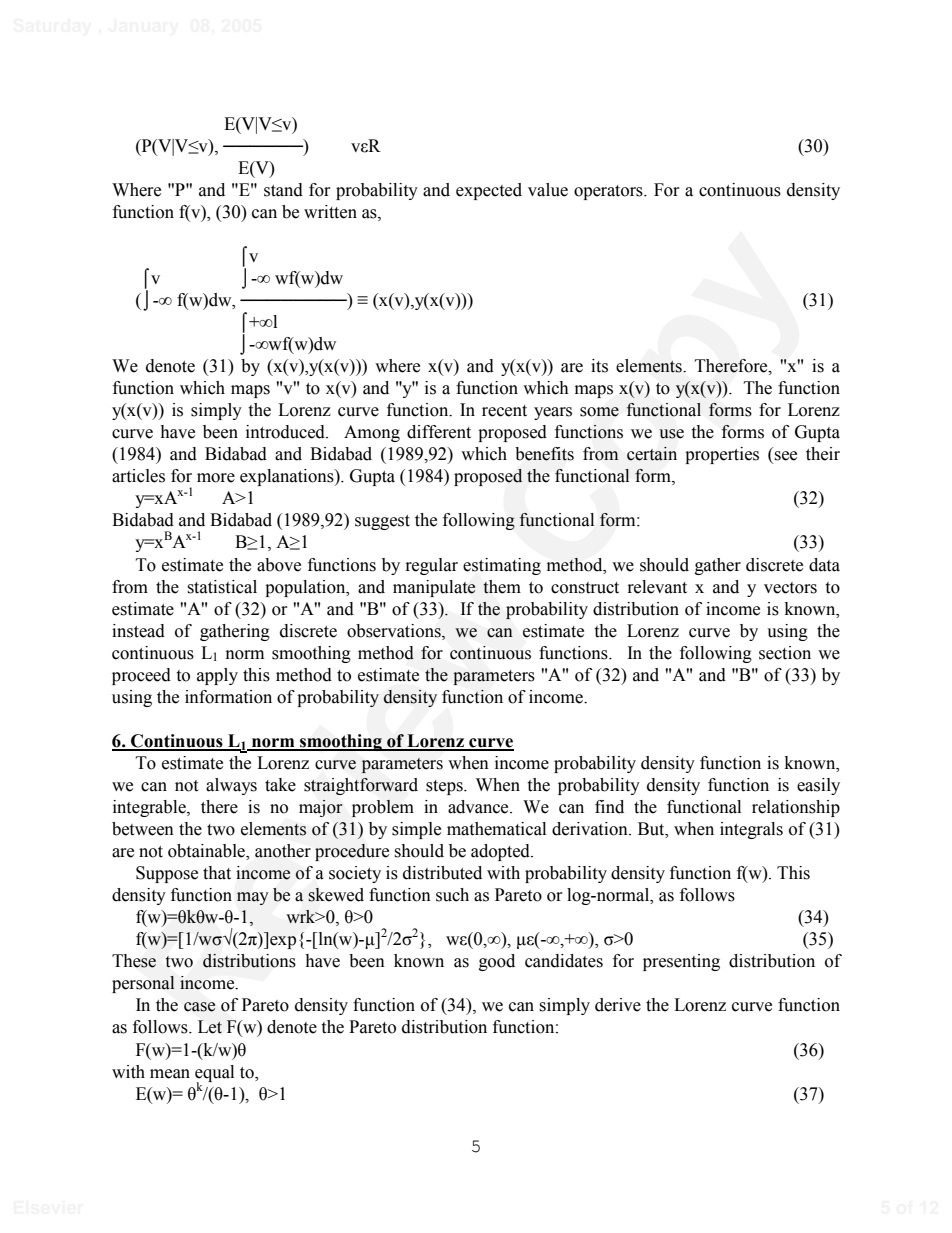 Image resolution: width=952 pixels, height=1233 pixels. What do you see at coordinates (283, 190) in the image?
I see `stand` at bounding box center [283, 190].
